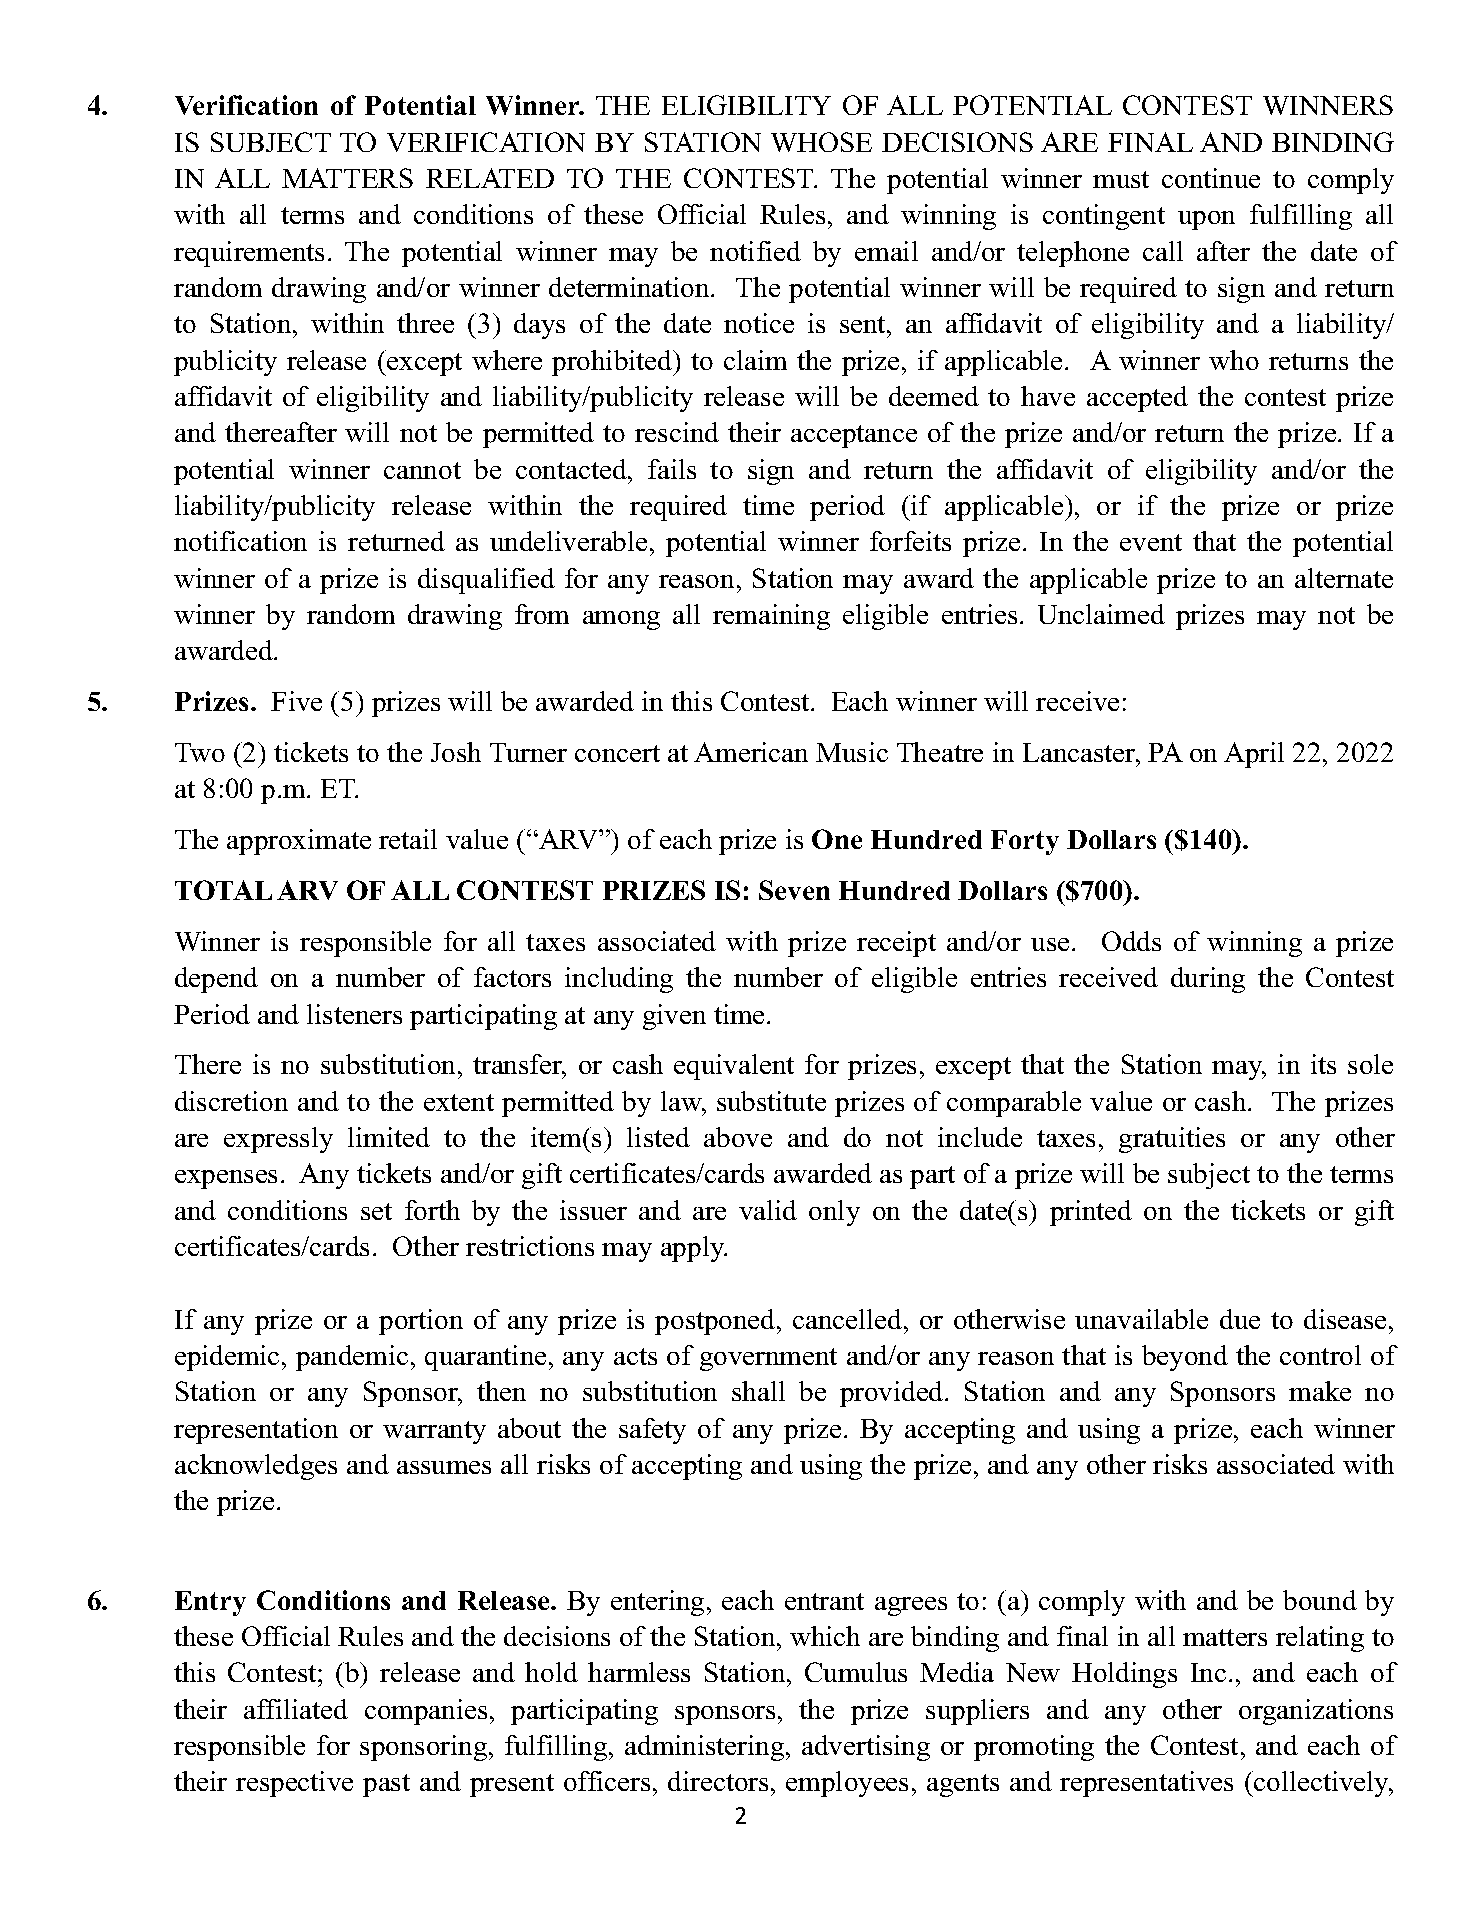  I want to click on listeners, so click(354, 1014).
